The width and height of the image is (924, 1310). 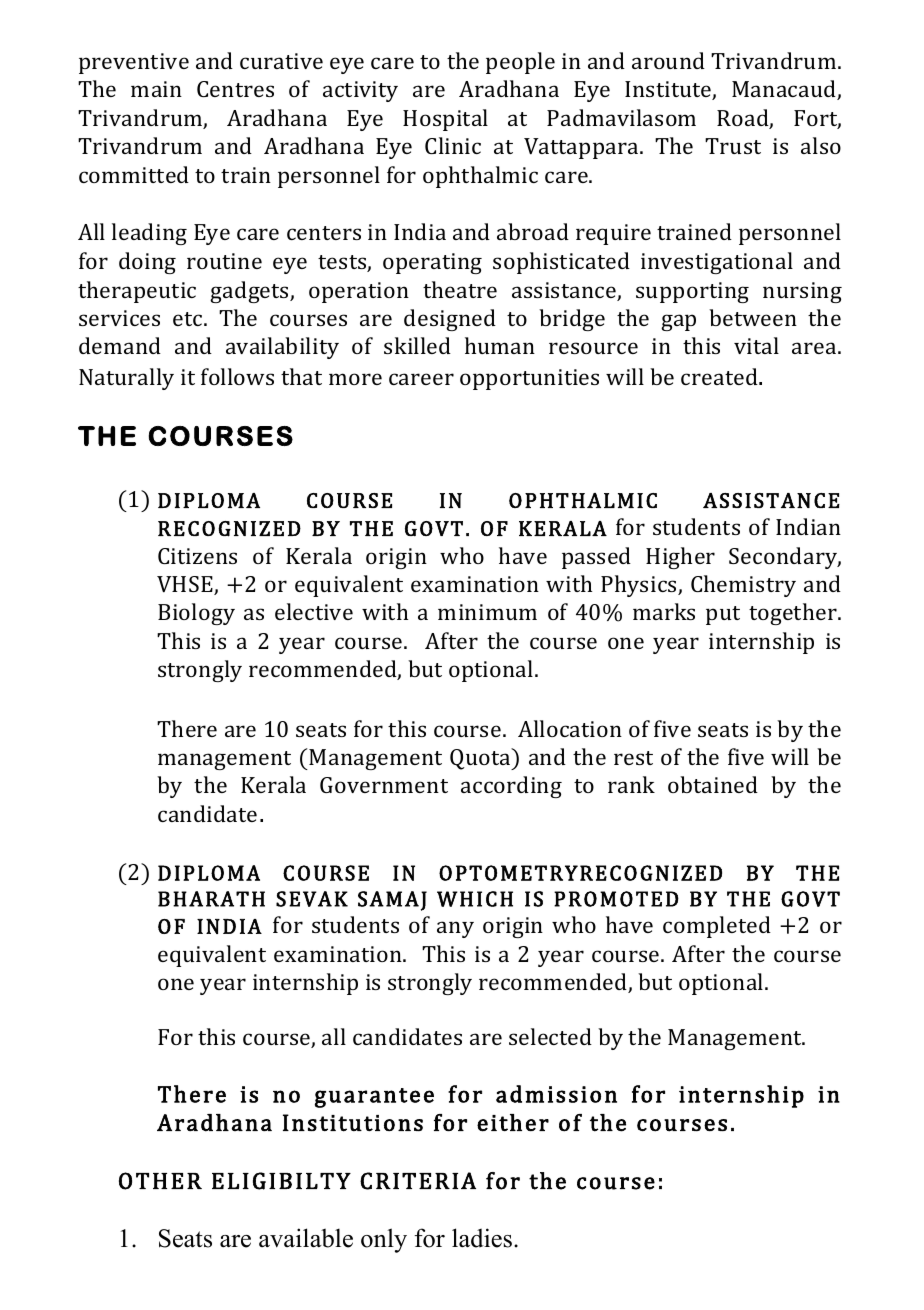 What do you see at coordinates (513, 1123) in the image?
I see `either` at bounding box center [513, 1123].
